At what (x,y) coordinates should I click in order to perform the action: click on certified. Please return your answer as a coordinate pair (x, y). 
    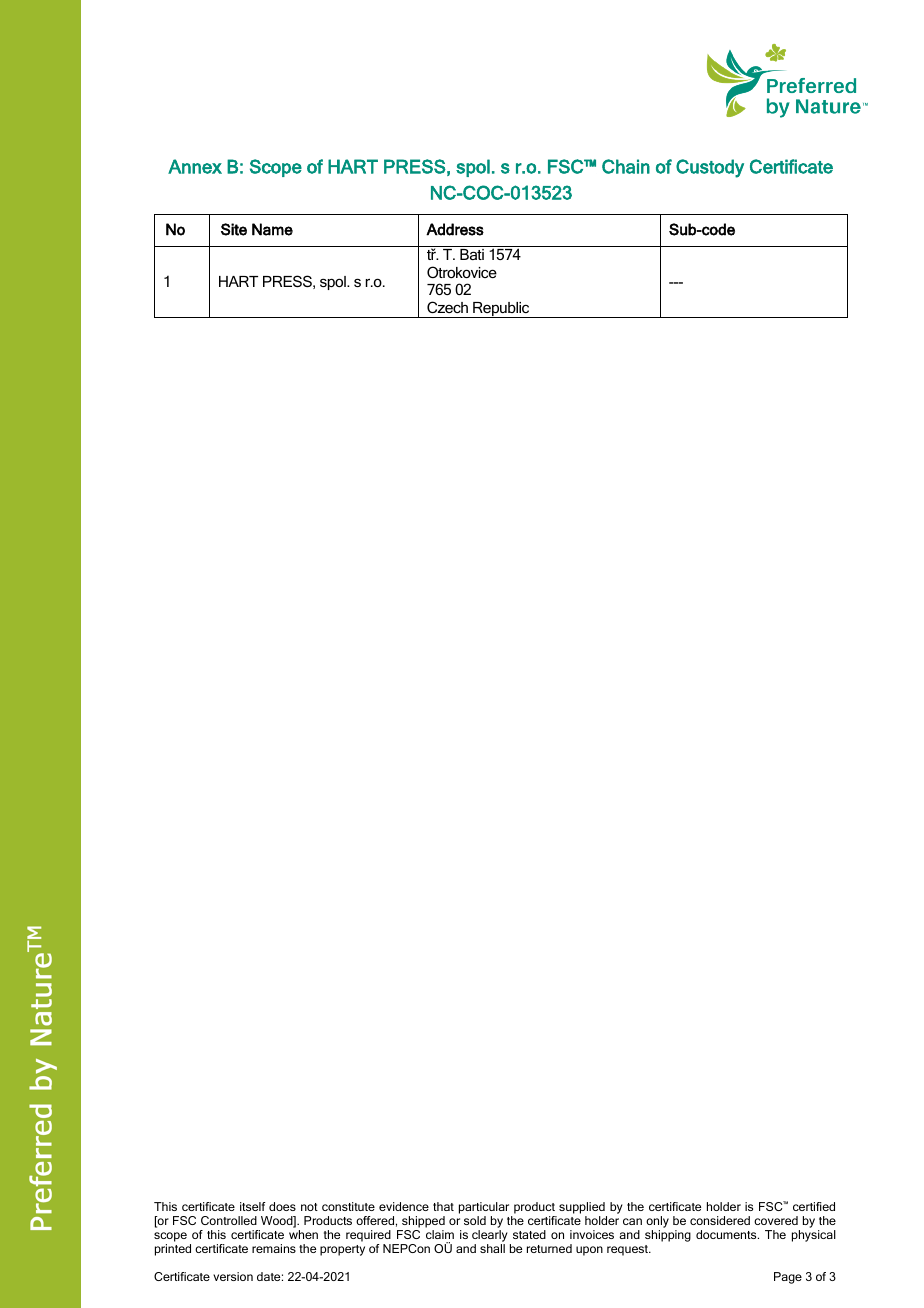
    Looking at the image, I should click on (814, 1206).
